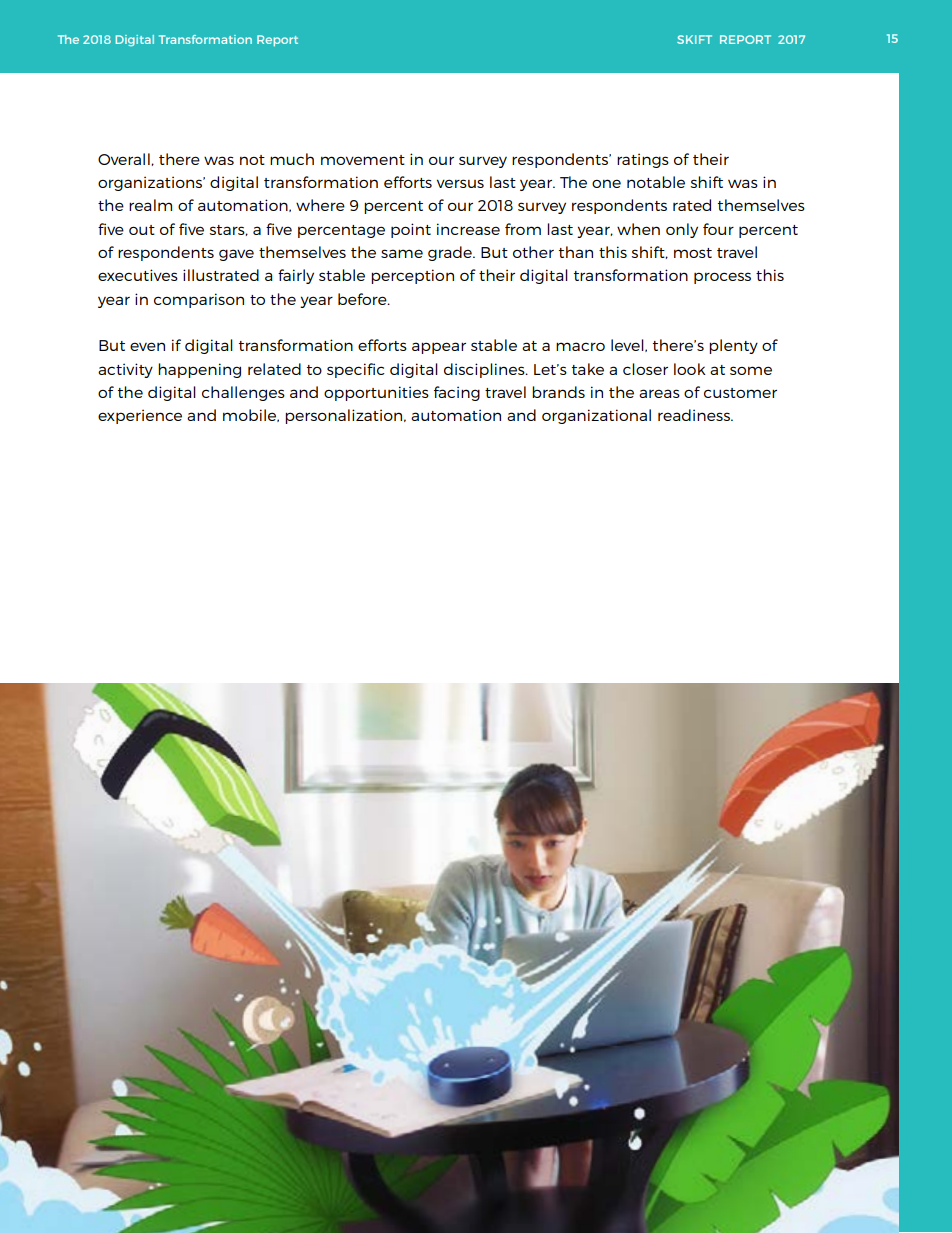 This screenshot has height=1233, width=952. I want to click on comparison, so click(199, 300).
